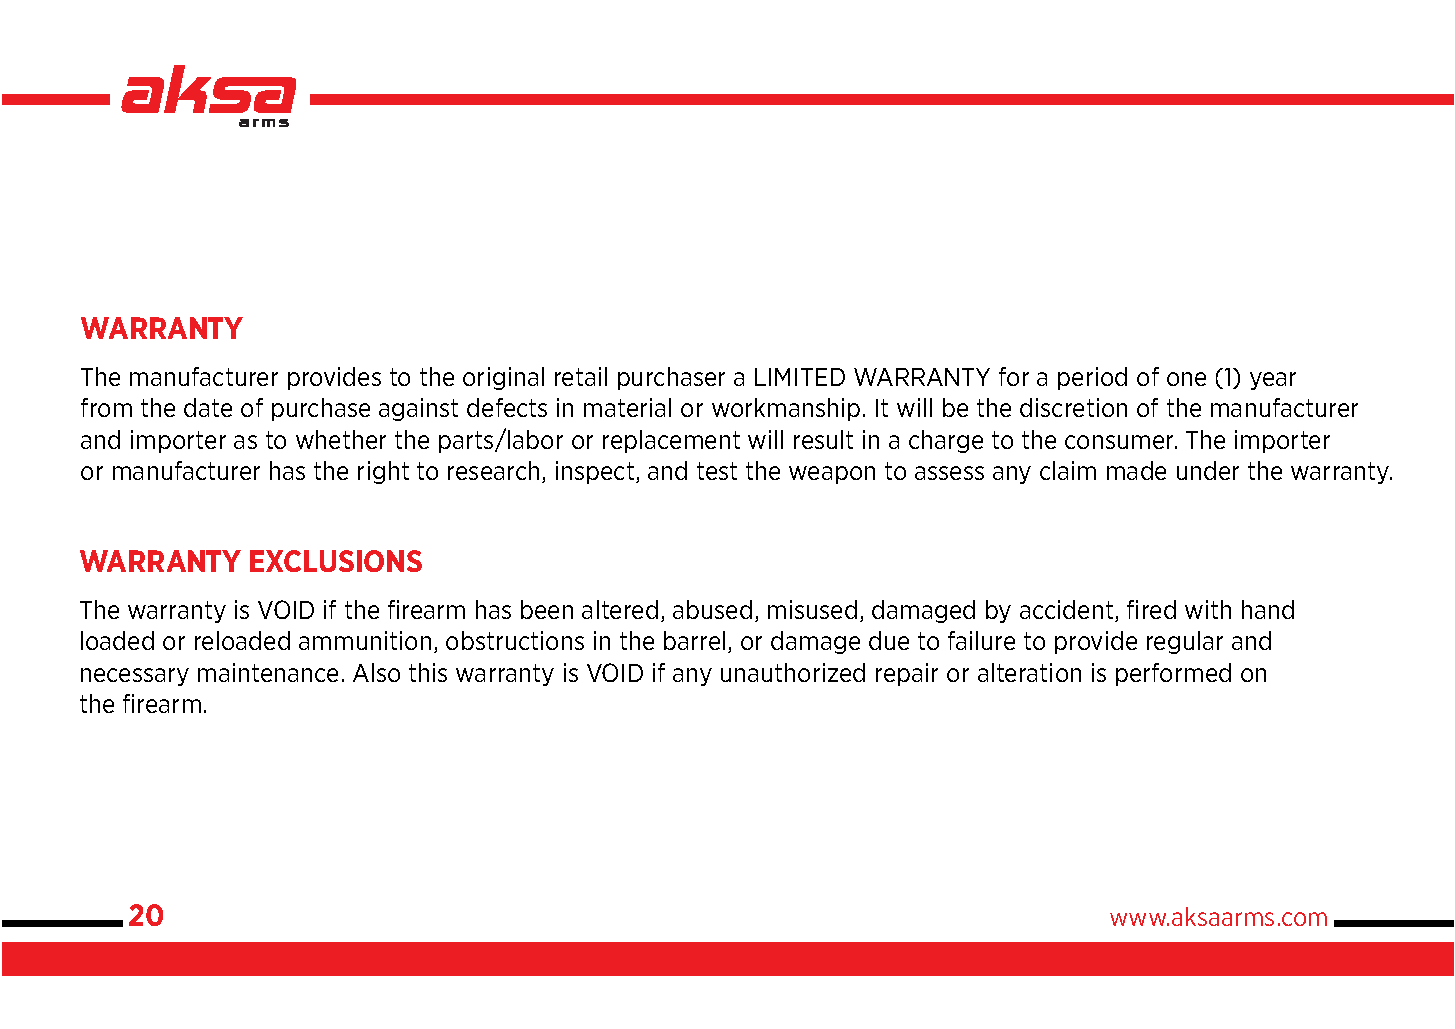 The width and height of the screenshot is (1455, 1029). What do you see at coordinates (793, 672) in the screenshot?
I see `unauthorized` at bounding box center [793, 672].
